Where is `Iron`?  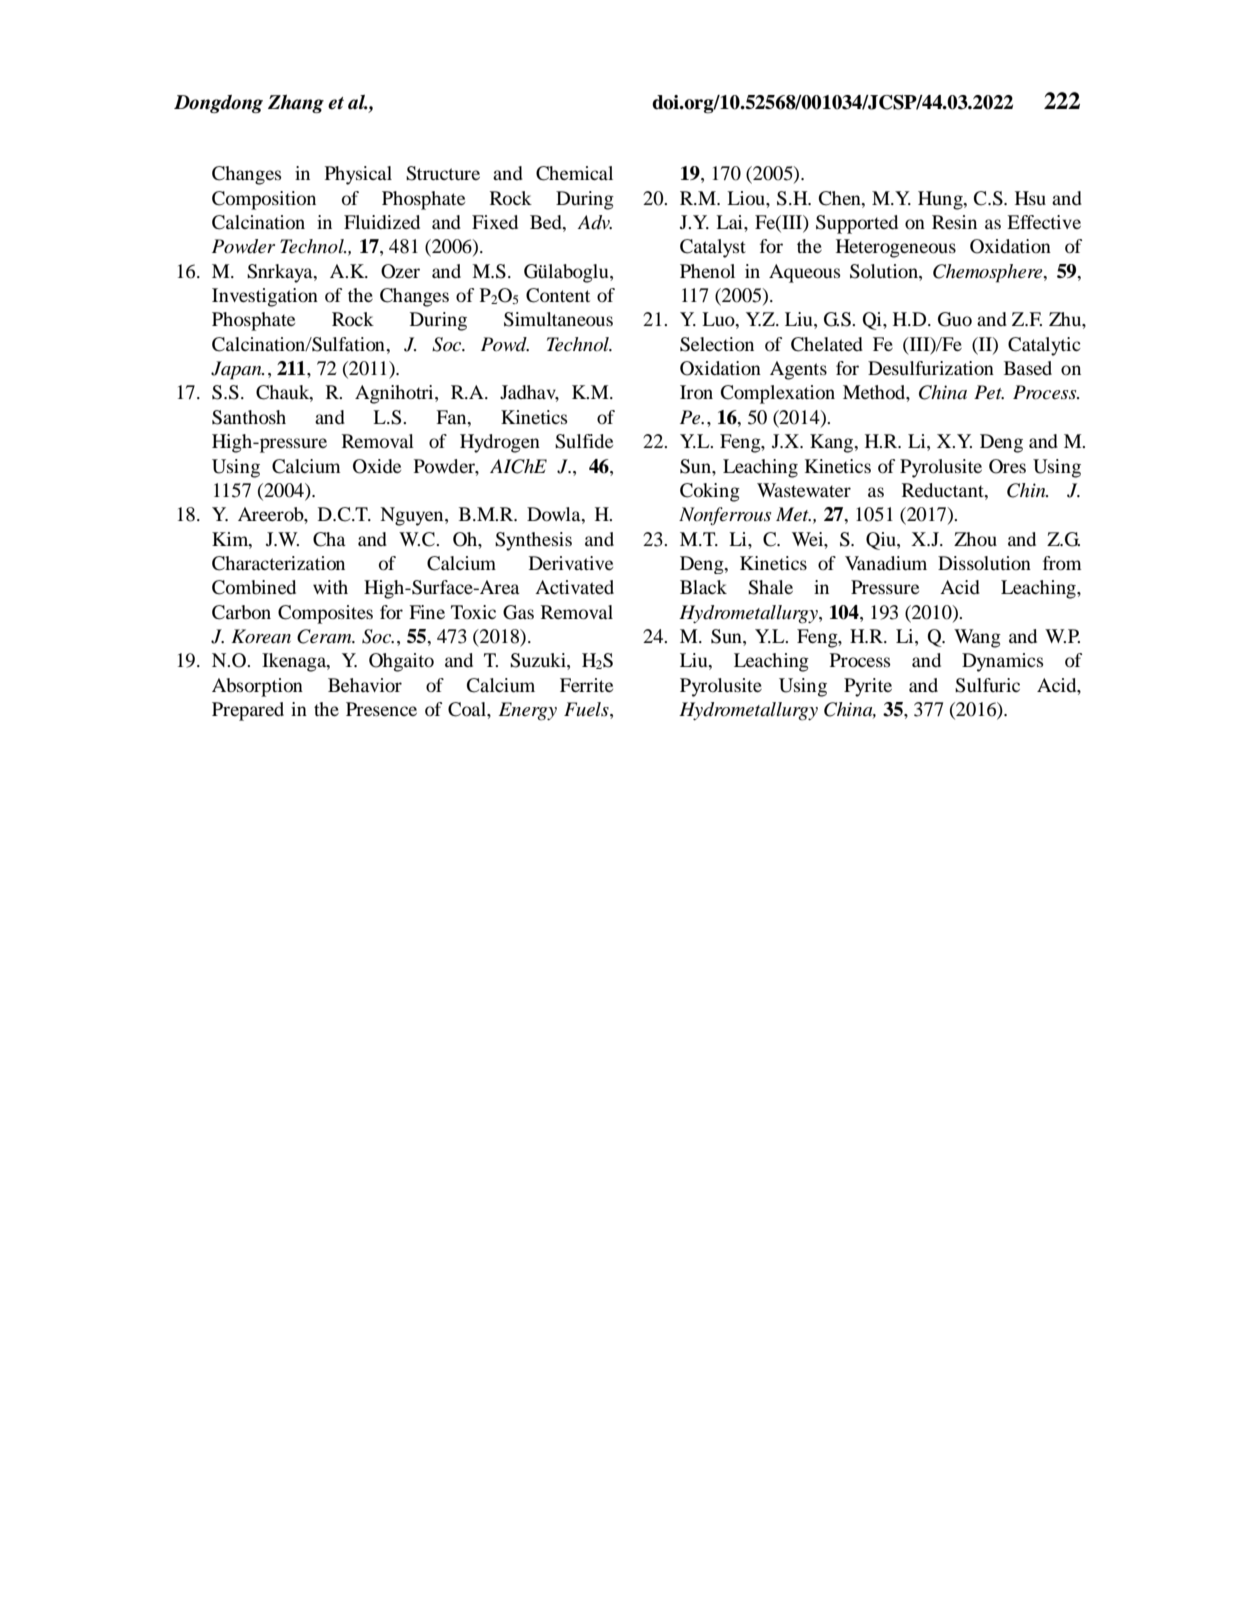 Iron is located at coordinates (696, 392).
